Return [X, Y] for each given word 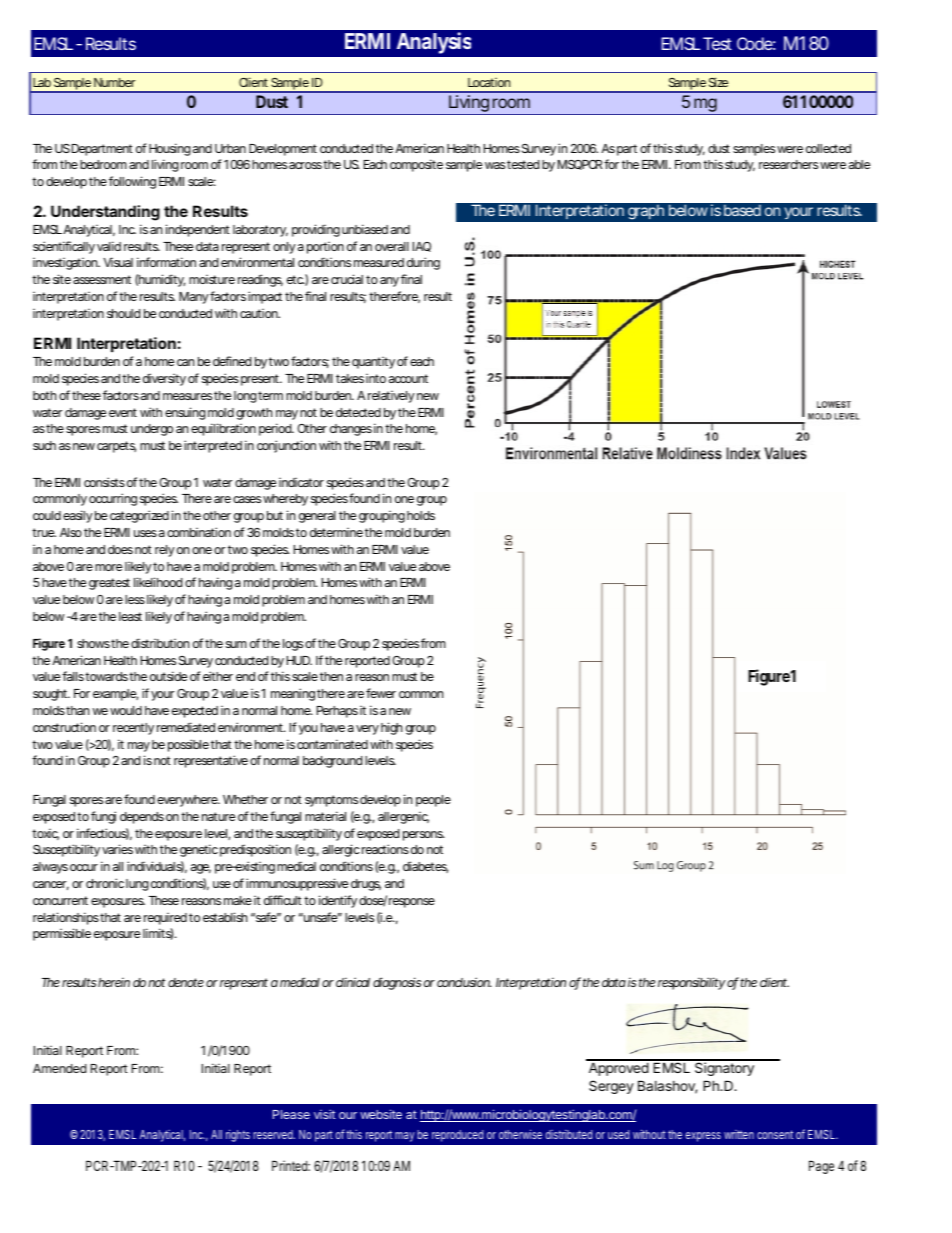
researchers [788, 164]
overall [392, 246]
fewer [381, 693]
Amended [59, 1068]
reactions [384, 849]
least [130, 616]
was [495, 165]
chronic [105, 883]
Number [114, 82]
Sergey [611, 1087]
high [391, 728]
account [408, 378]
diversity [164, 379]
